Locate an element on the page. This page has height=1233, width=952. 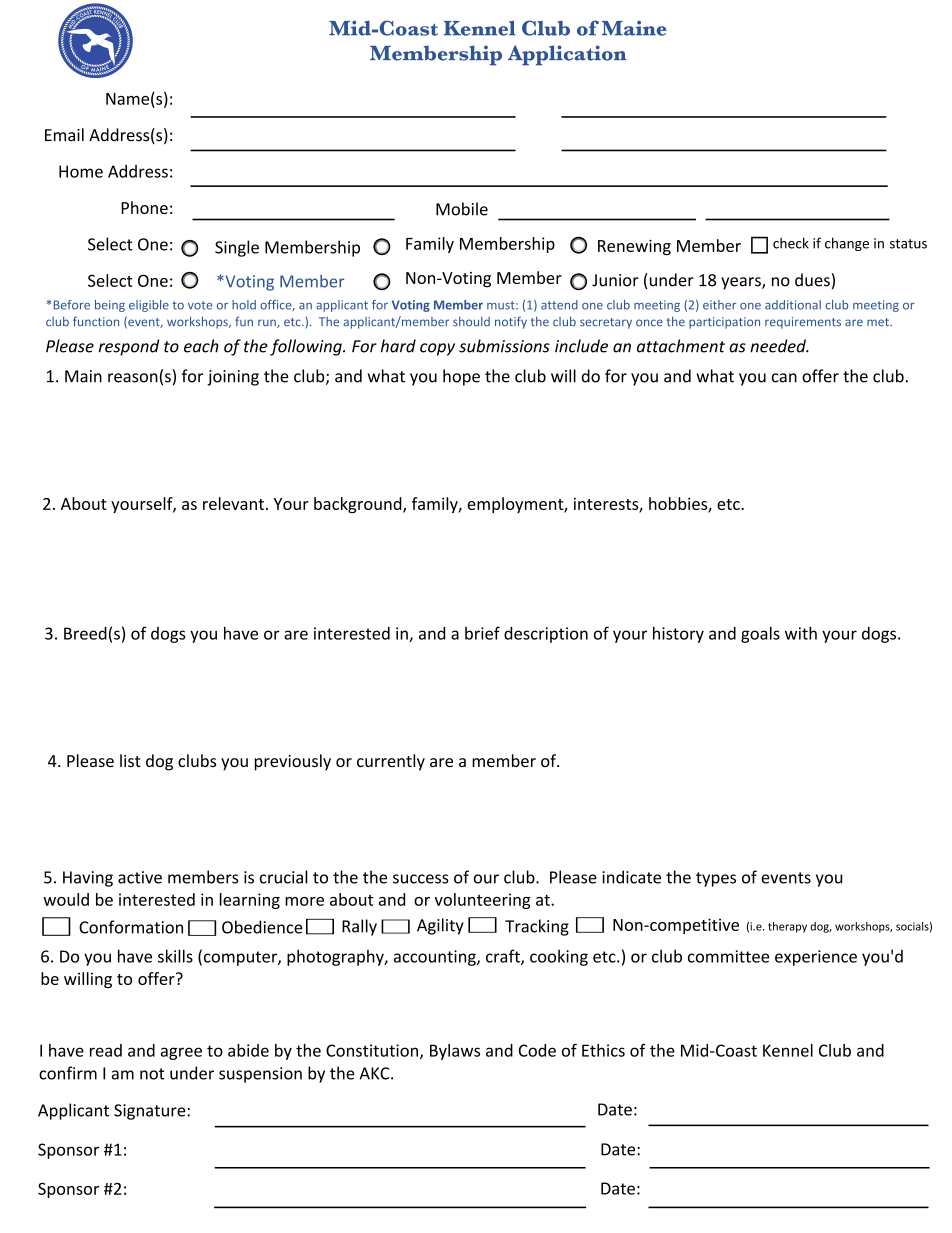
each is located at coordinates (201, 346).
